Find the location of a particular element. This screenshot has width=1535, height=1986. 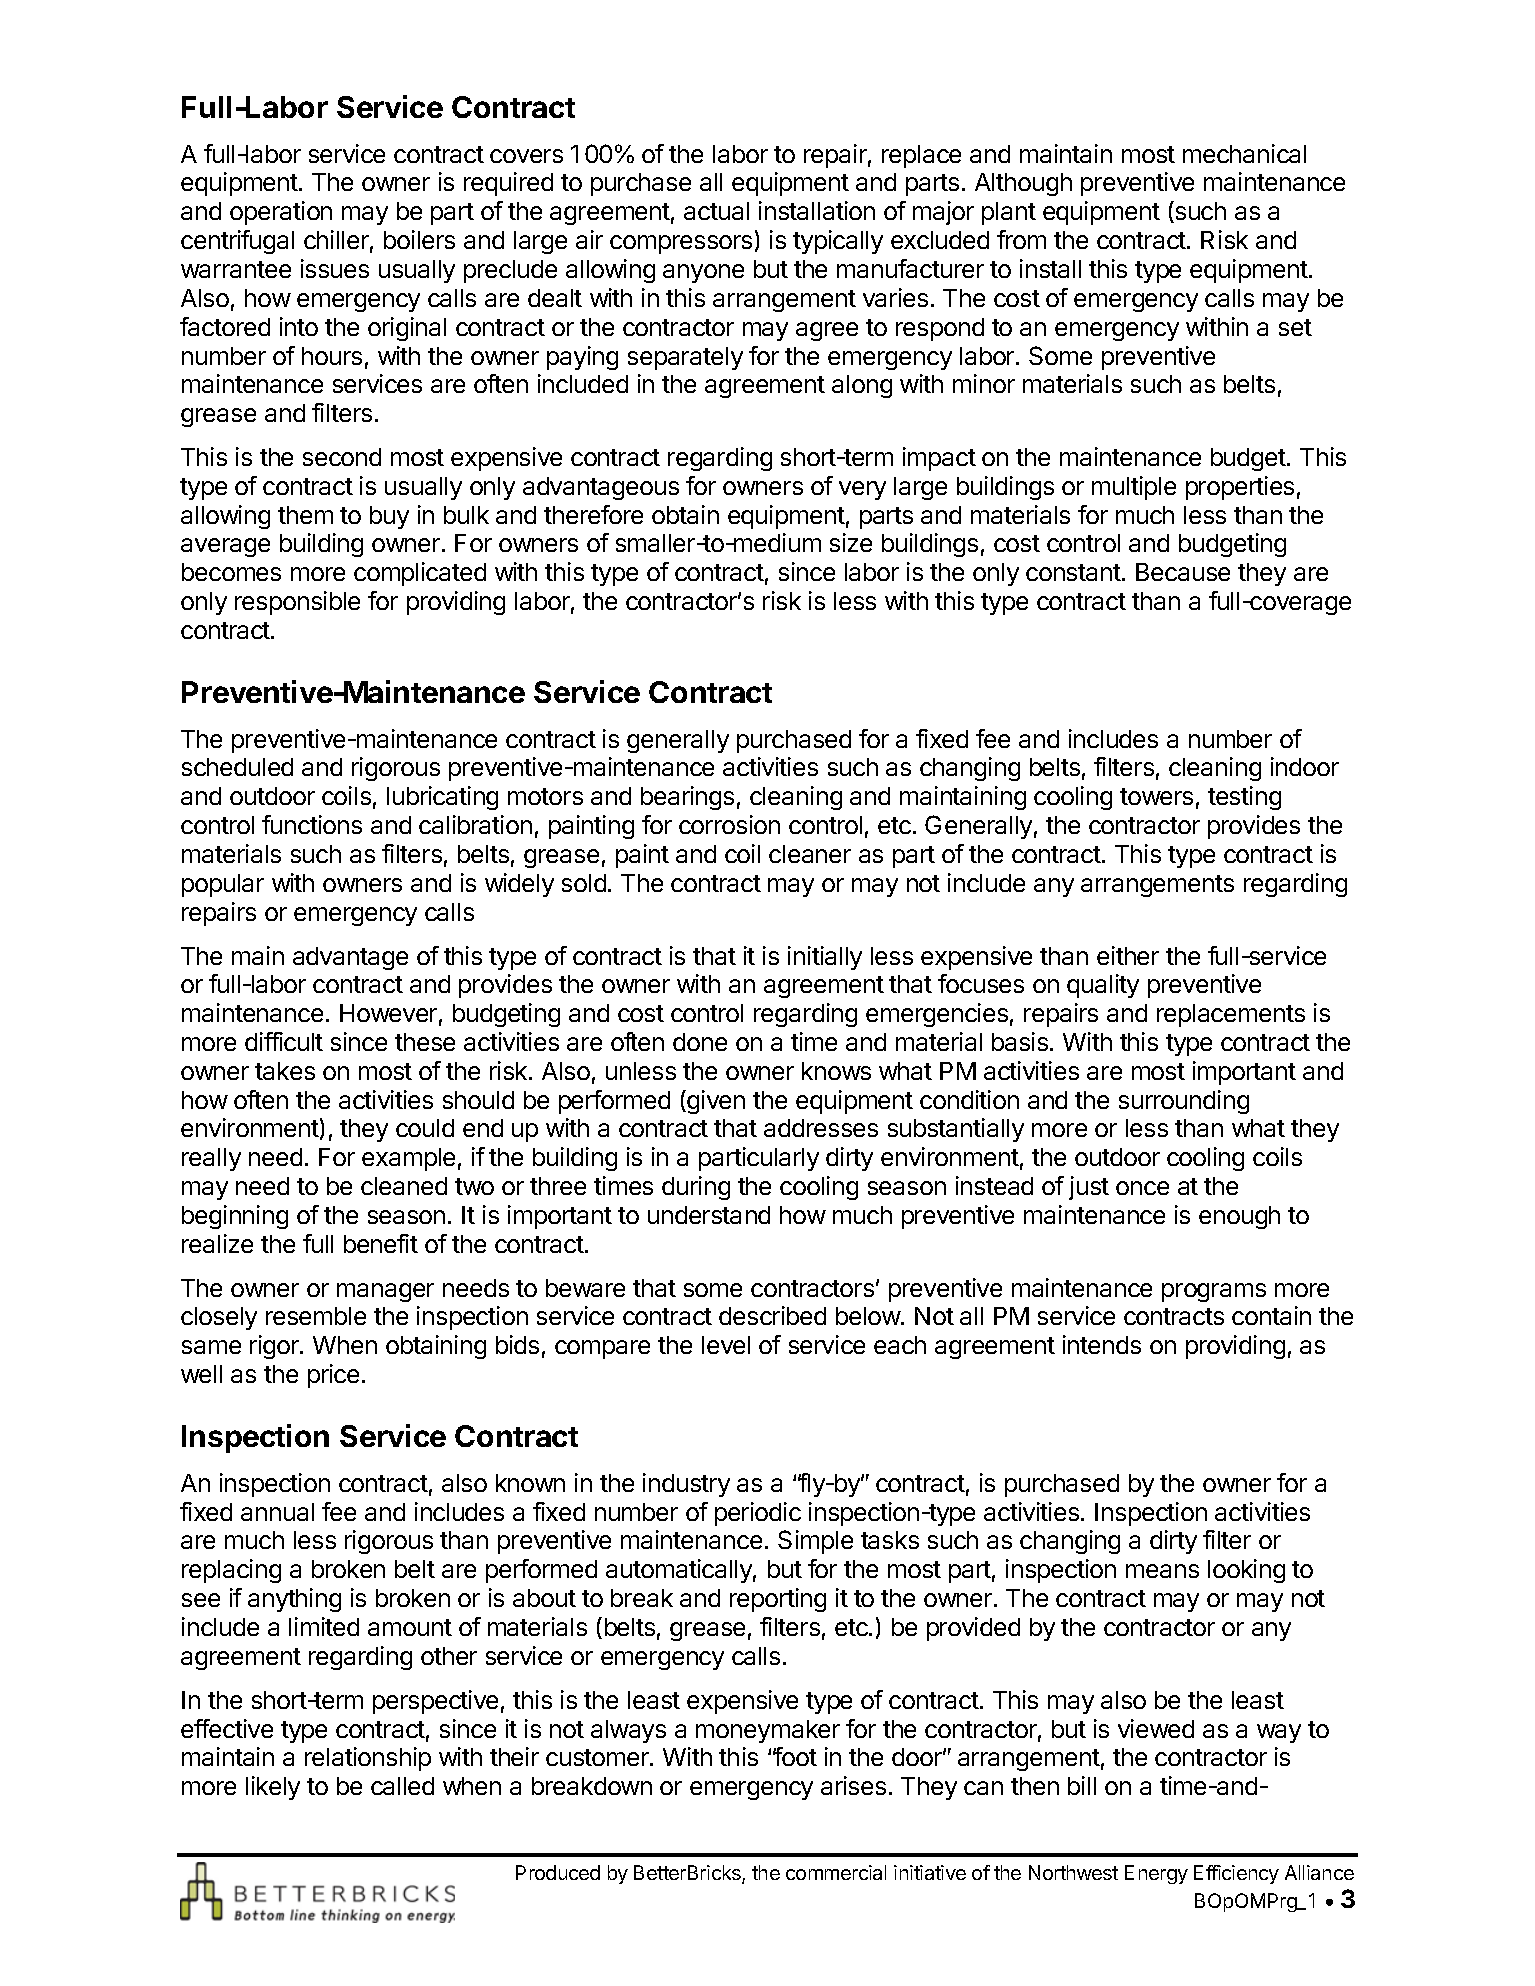

quality is located at coordinates (1103, 986).
